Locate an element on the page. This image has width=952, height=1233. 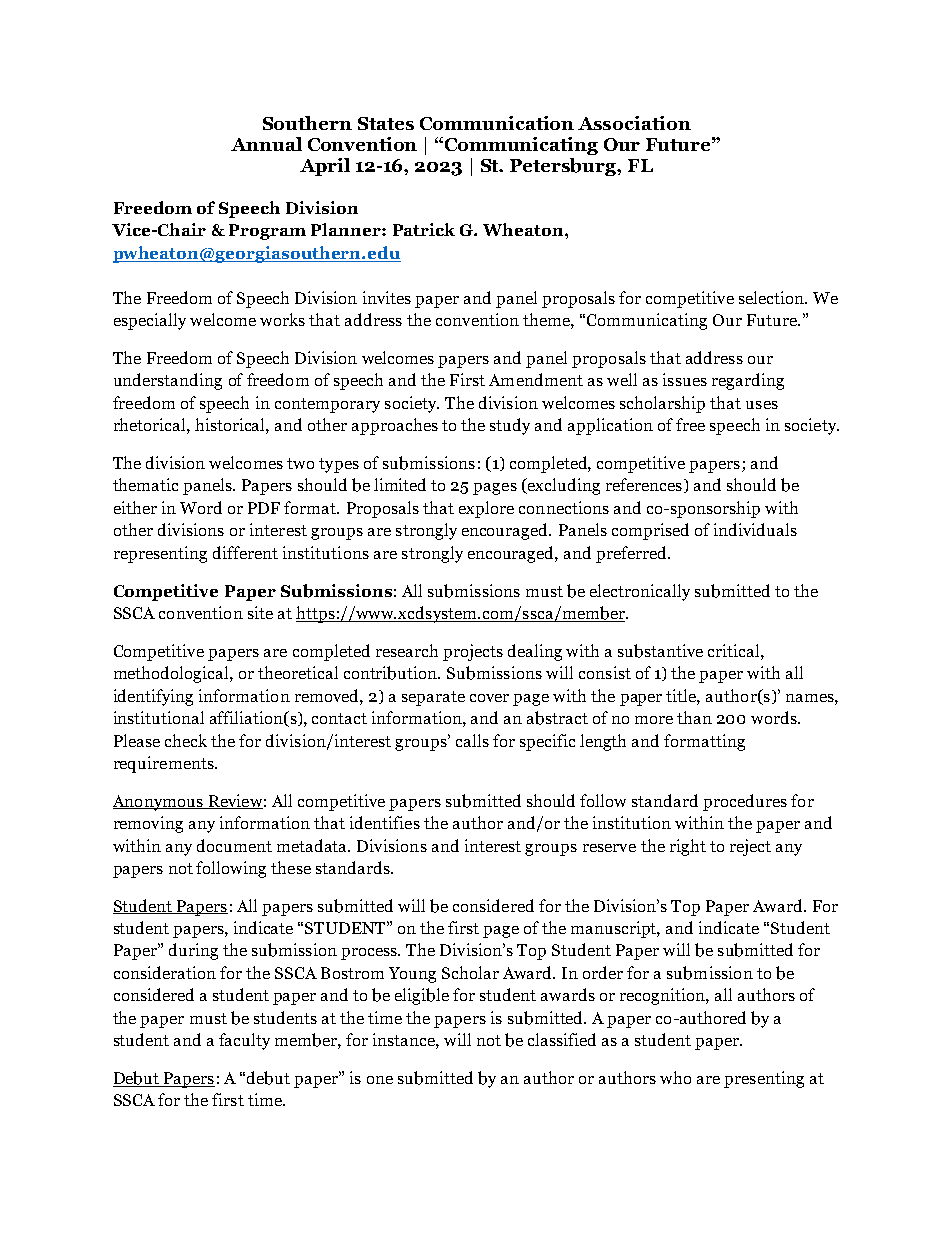
Annual is located at coordinates (266, 144).
